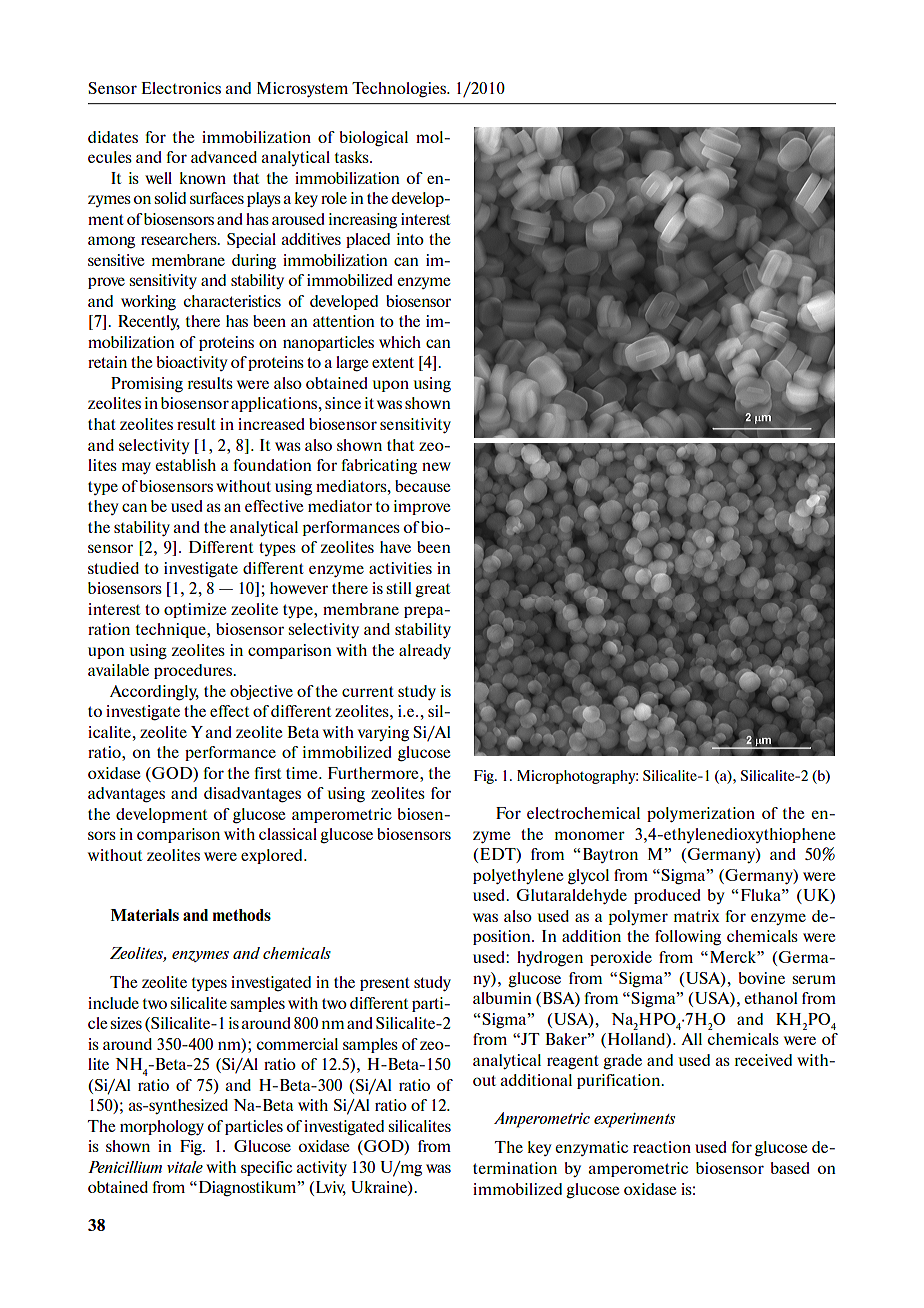 The width and height of the image is (924, 1308). I want to click on optimize, so click(195, 610).
